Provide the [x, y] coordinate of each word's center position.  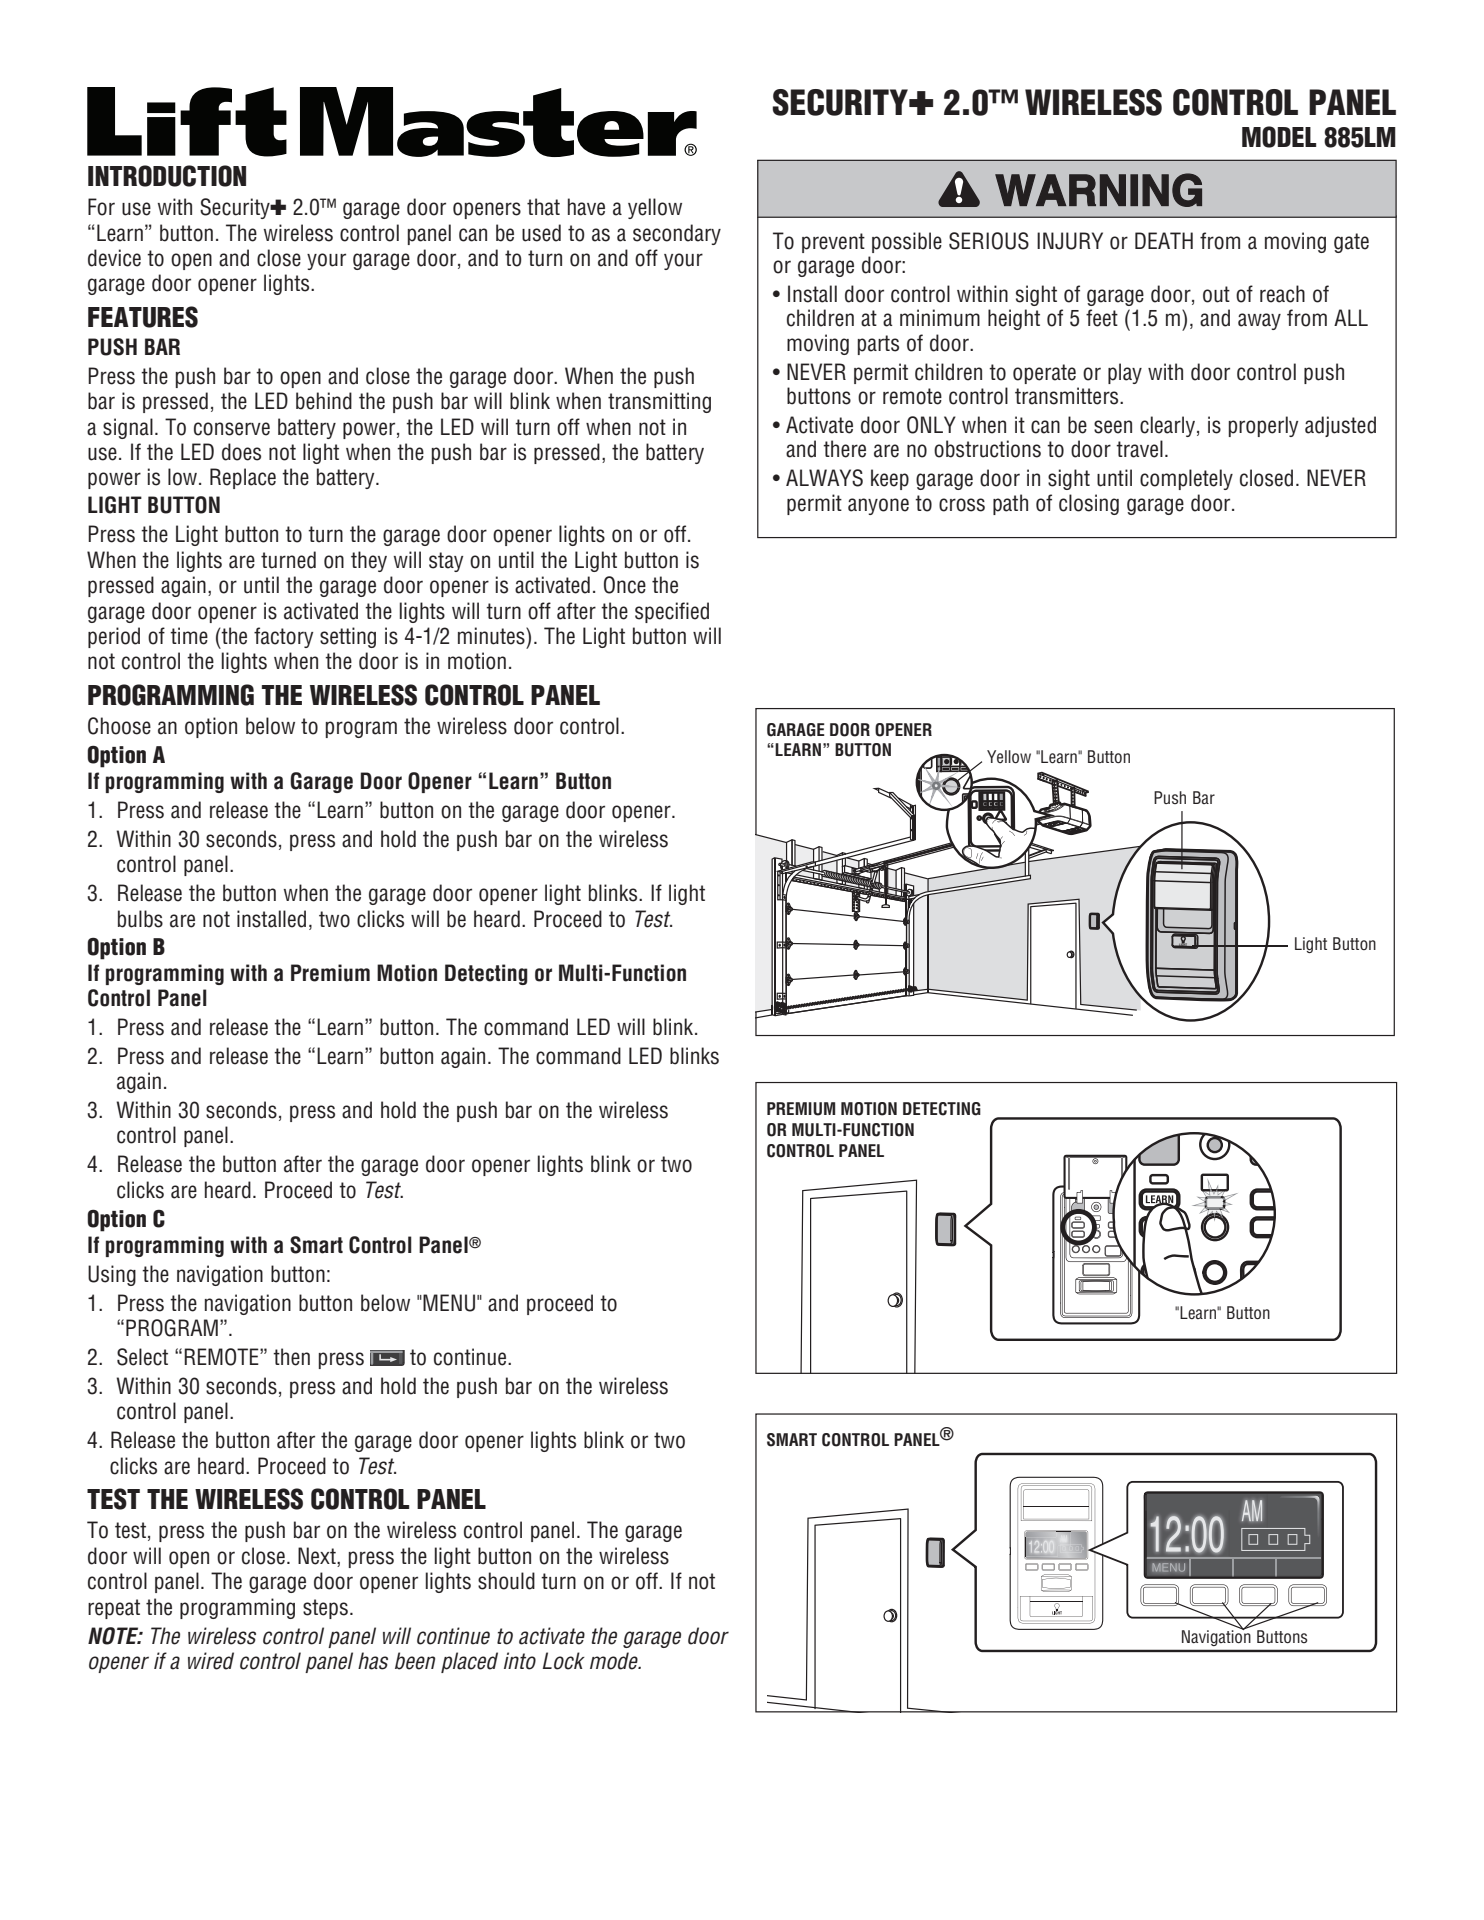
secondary [677, 234]
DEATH [1164, 240]
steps [325, 1609]
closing [1089, 504]
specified [672, 612]
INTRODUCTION [167, 176]
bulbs [140, 919]
